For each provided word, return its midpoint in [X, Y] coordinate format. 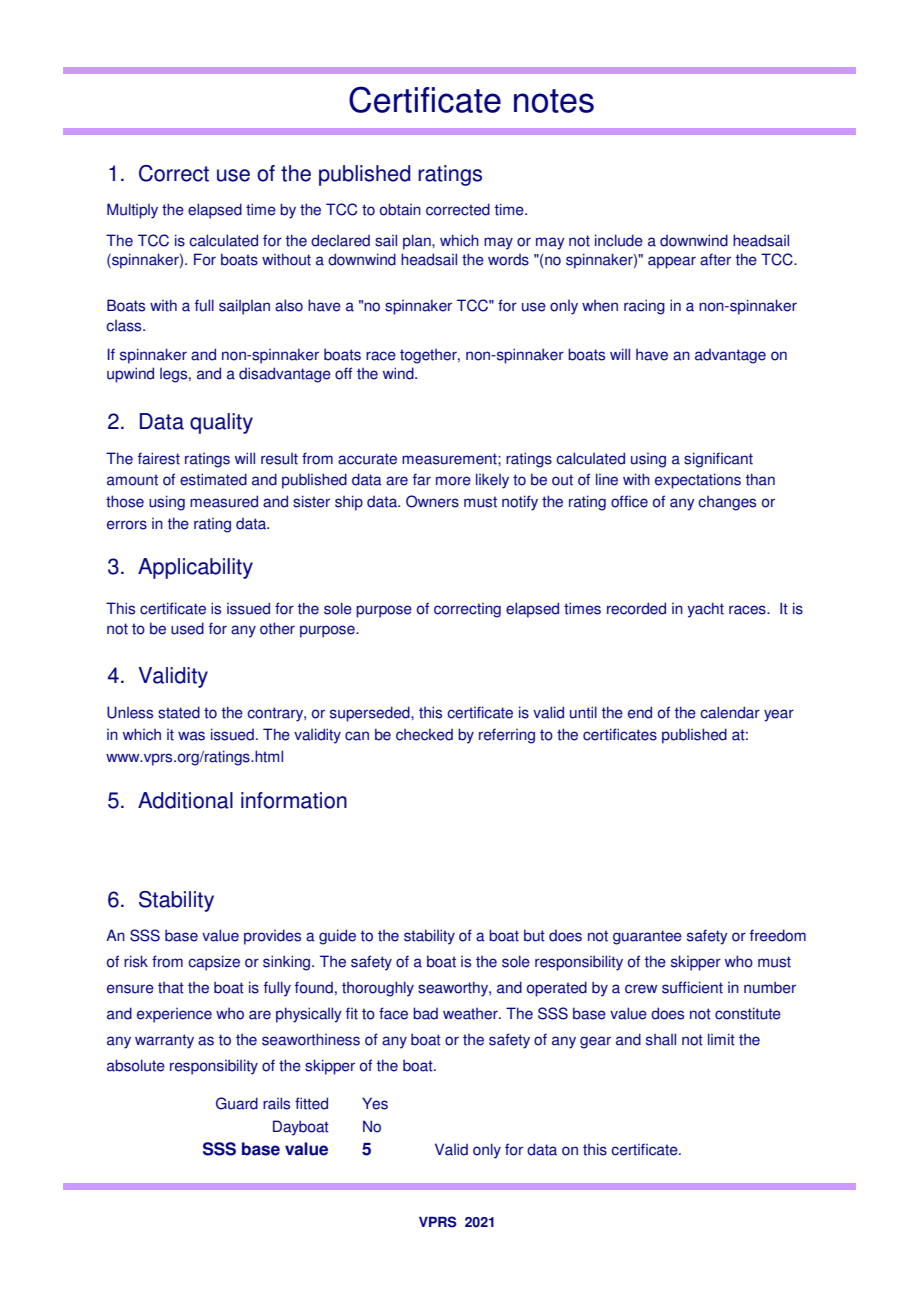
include [619, 240]
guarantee [647, 937]
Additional [185, 800]
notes [554, 101]
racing [644, 307]
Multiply [132, 211]
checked [424, 734]
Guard [237, 1103]
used [187, 628]
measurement [450, 459]
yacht [705, 610]
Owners [432, 501]
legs [175, 375]
